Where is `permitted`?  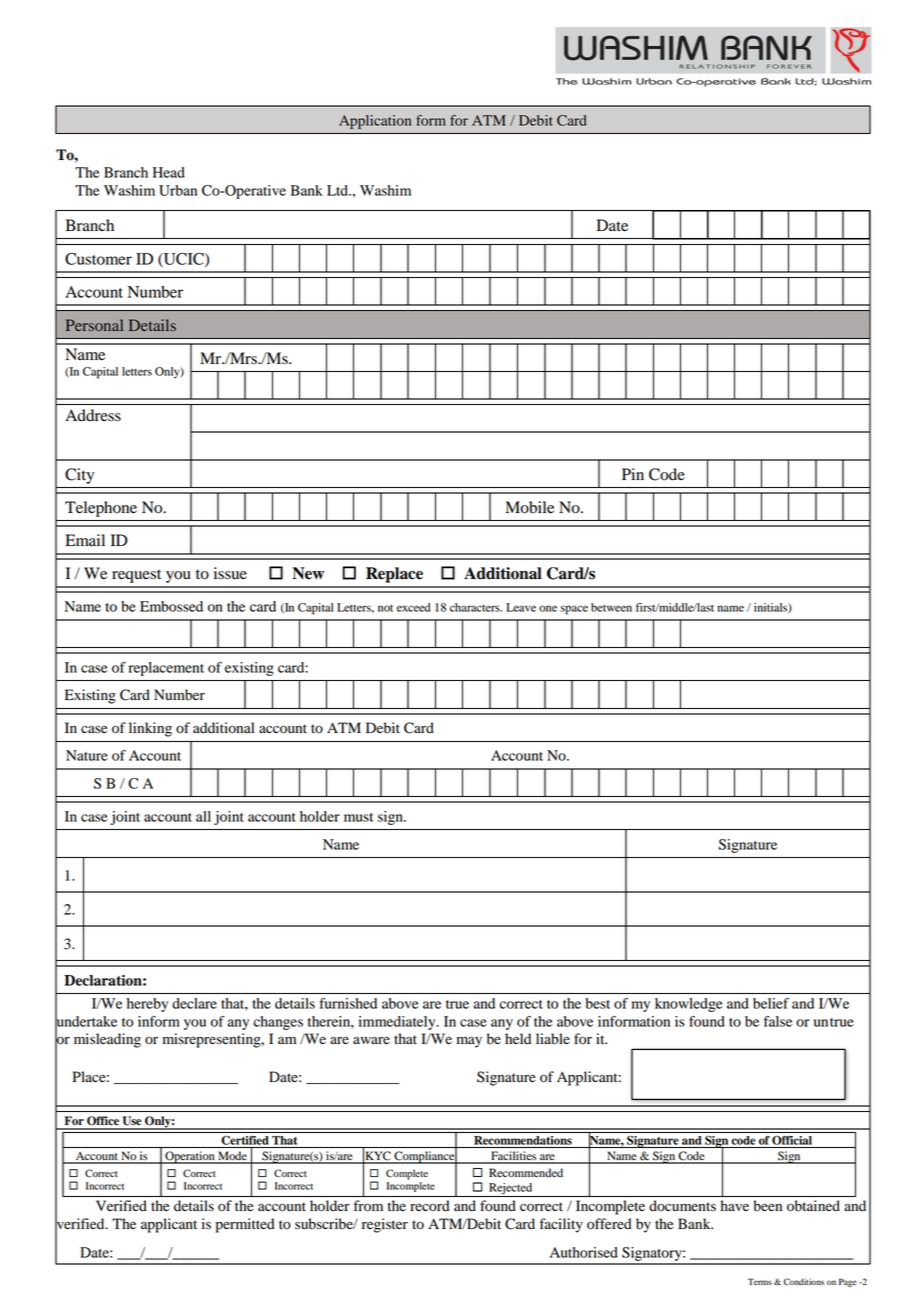
permitted is located at coordinates (245, 1225).
